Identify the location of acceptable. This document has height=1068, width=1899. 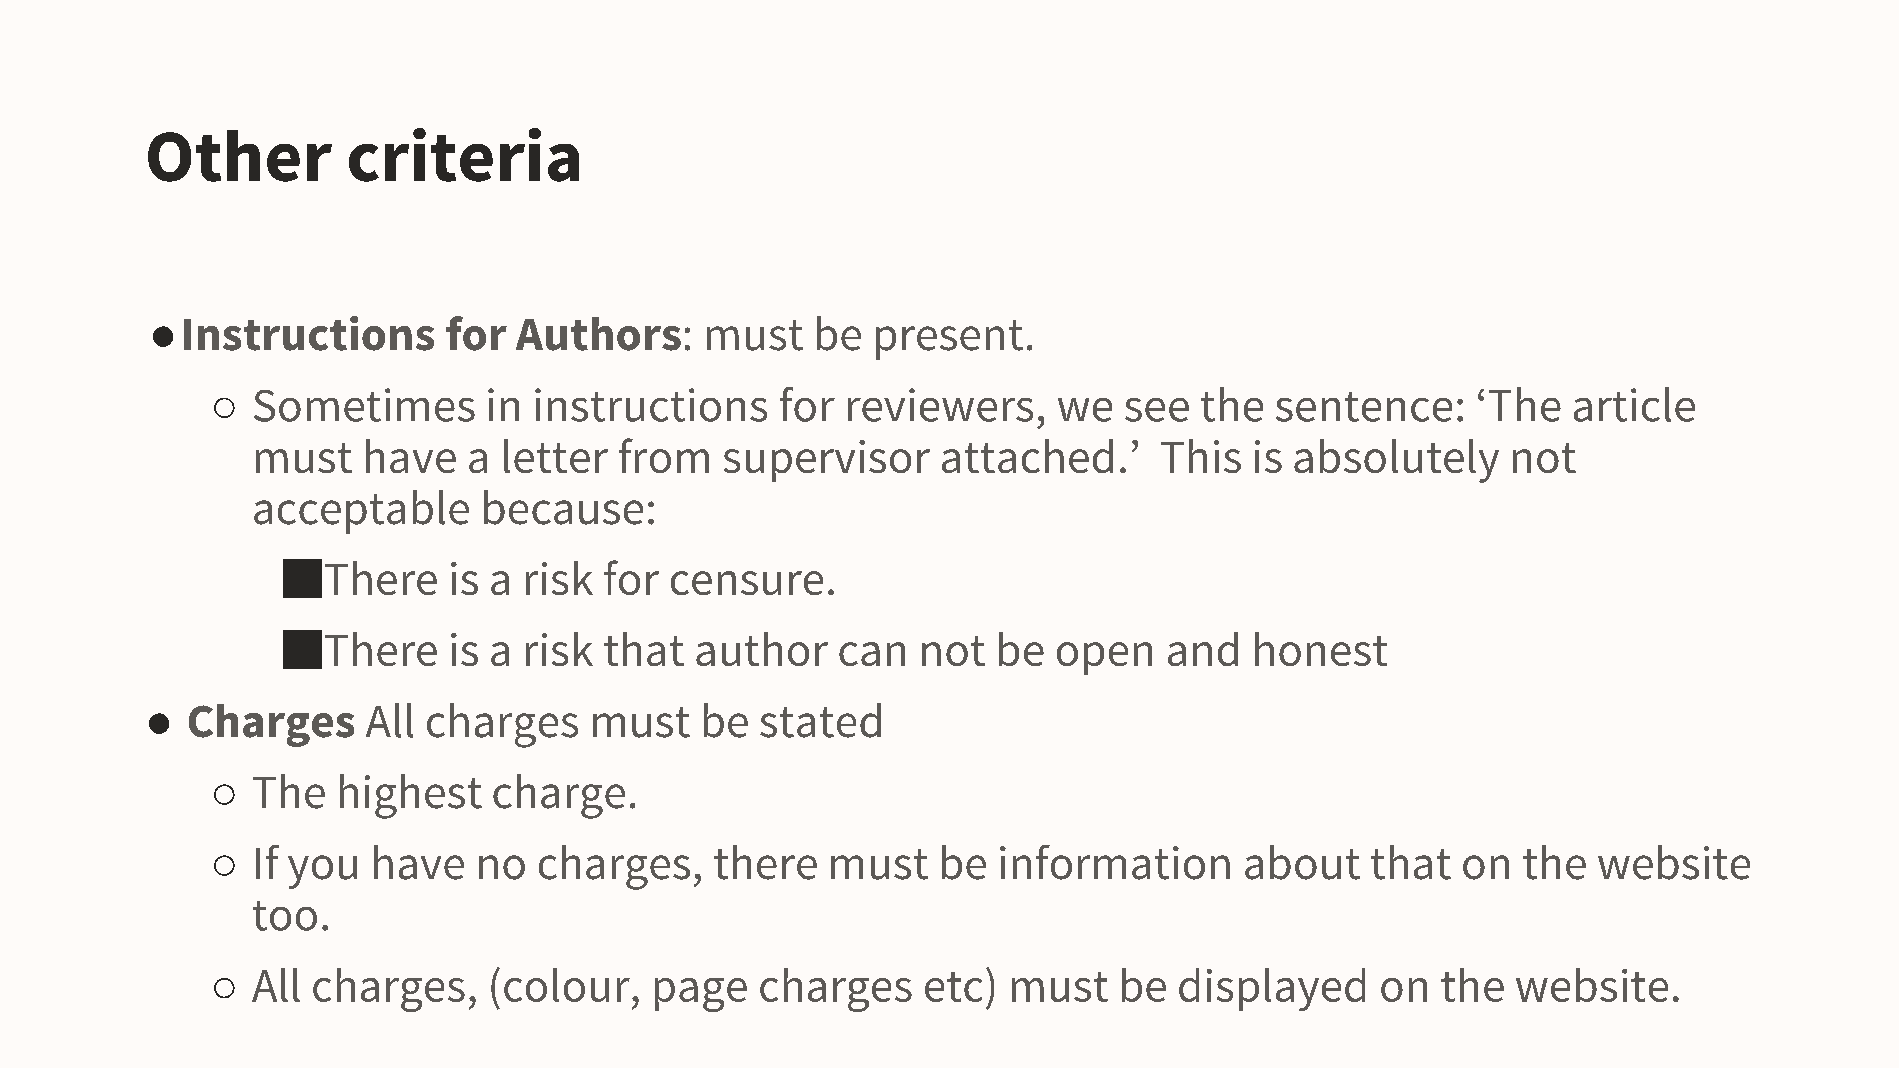
(361, 512).
